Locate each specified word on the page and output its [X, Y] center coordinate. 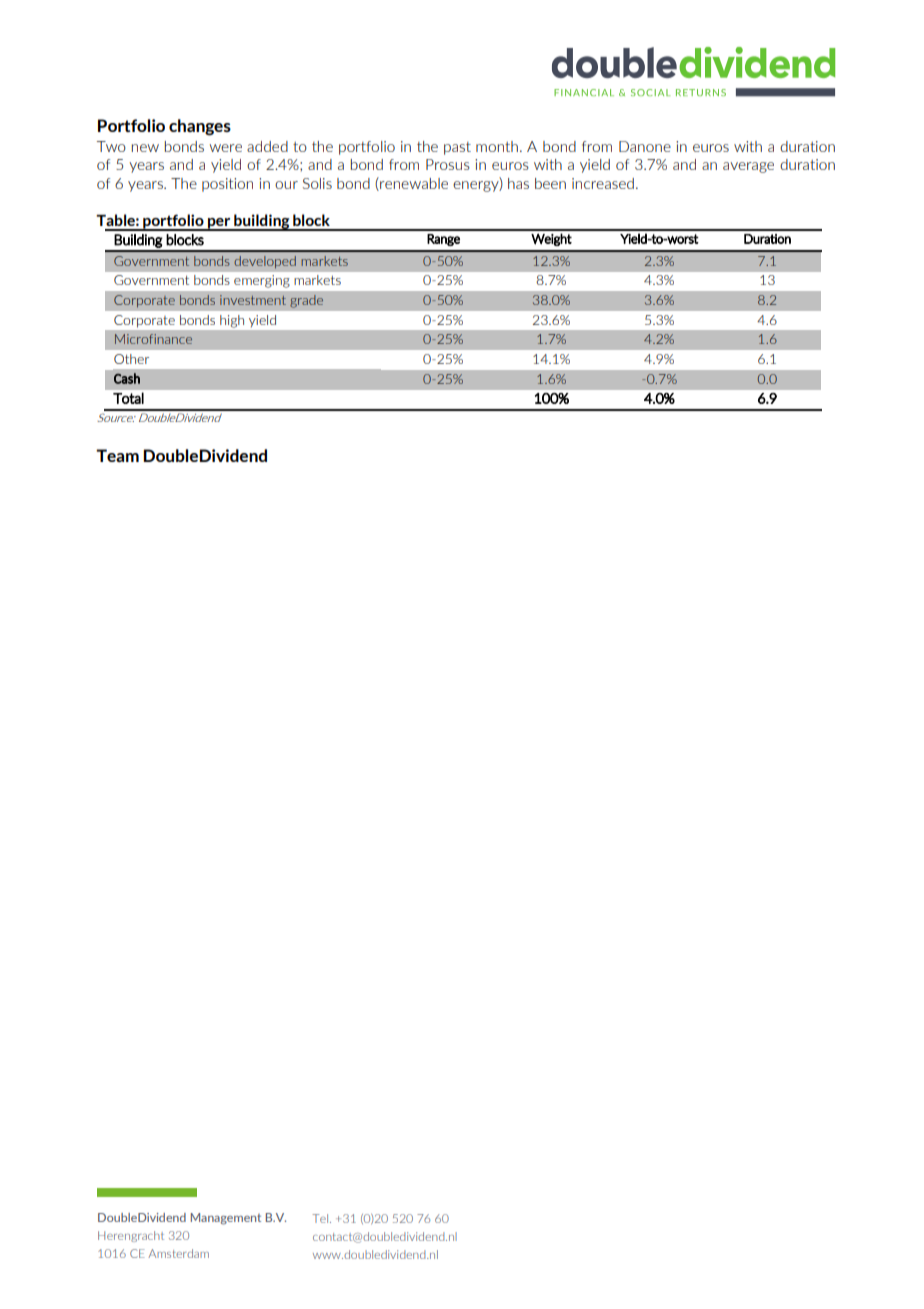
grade [307, 301]
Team [117, 455]
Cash [127, 378]
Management [226, 1219]
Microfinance [153, 339]
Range [443, 240]
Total [128, 398]
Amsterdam [178, 1253]
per [219, 224]
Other [131, 359]
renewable [413, 184]
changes [200, 127]
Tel [321, 1218]
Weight [551, 239]
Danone [645, 146]
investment [253, 300]
